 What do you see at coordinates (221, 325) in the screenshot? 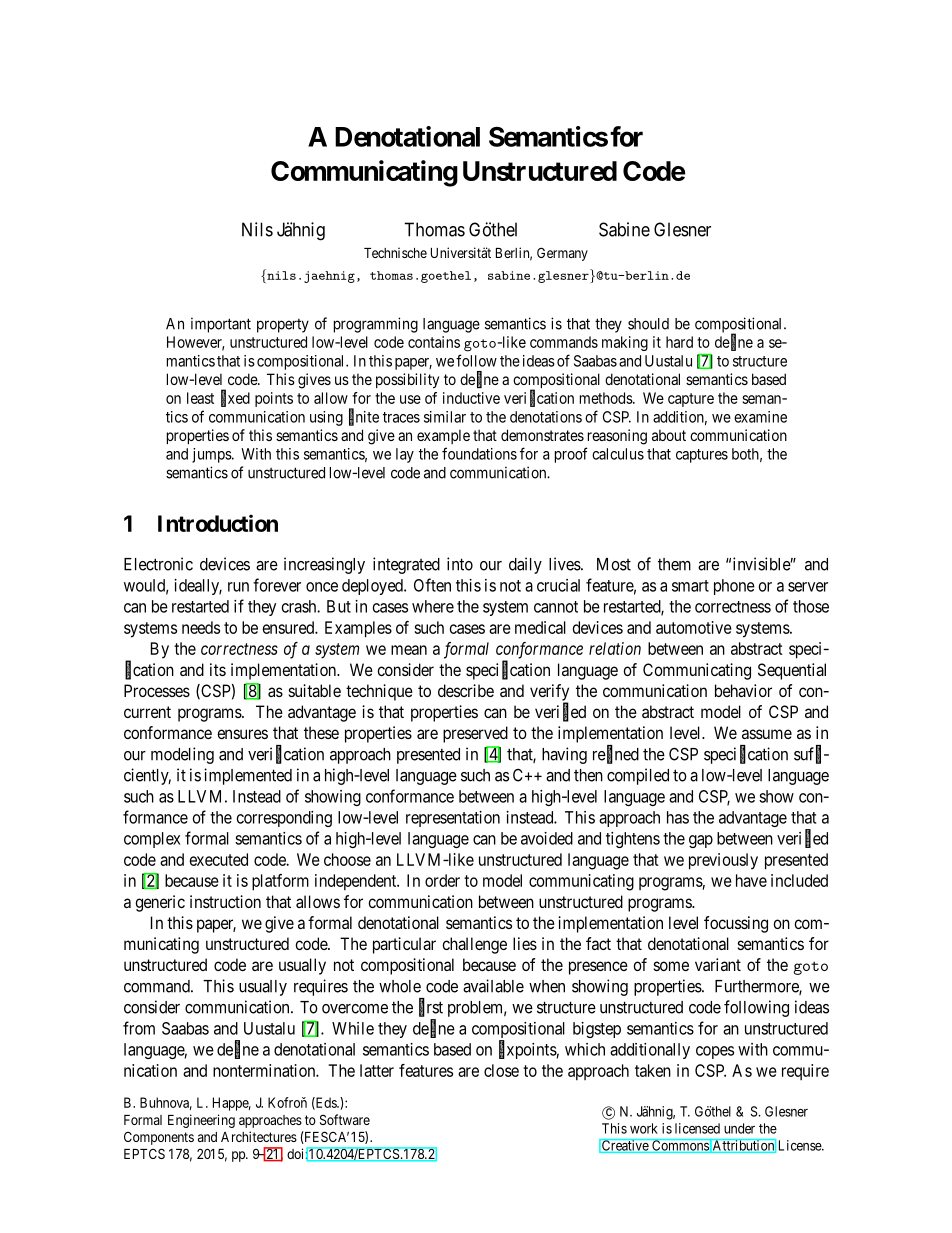
I see `important` at bounding box center [221, 325].
